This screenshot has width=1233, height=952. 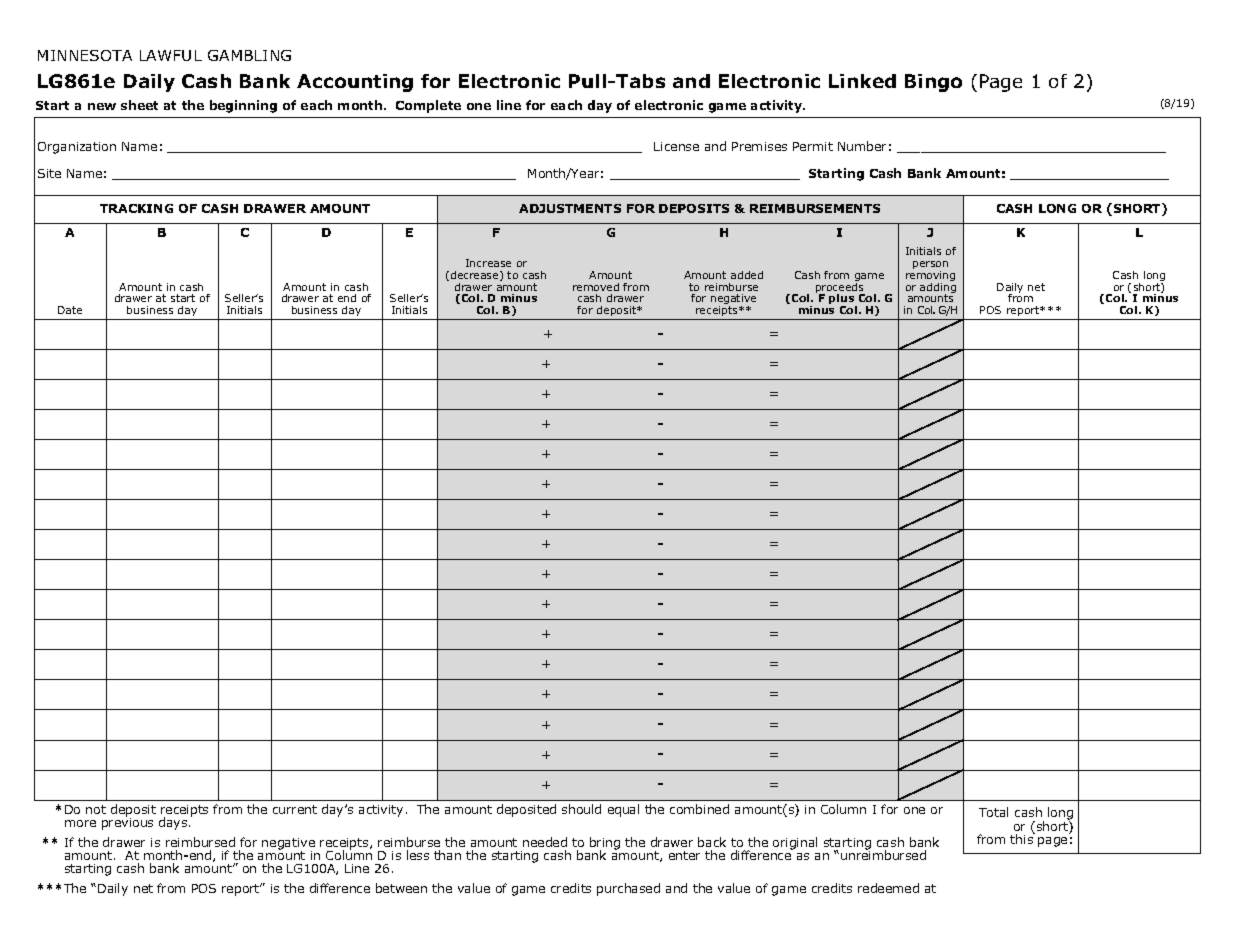 What do you see at coordinates (993, 812) in the screenshot?
I see `Total` at bounding box center [993, 812].
